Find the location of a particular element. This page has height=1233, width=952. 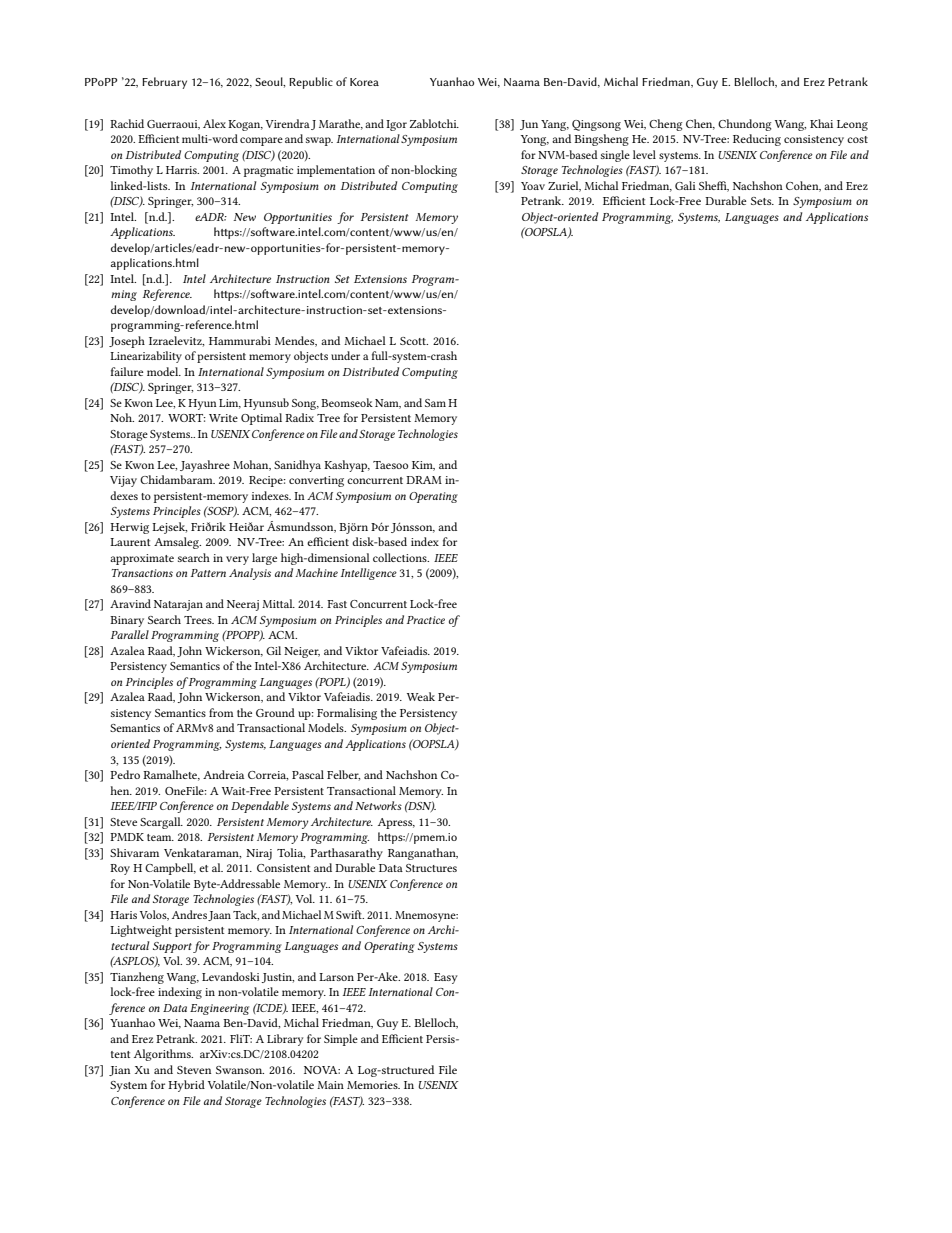

Hammurabi is located at coordinates (240, 340).
